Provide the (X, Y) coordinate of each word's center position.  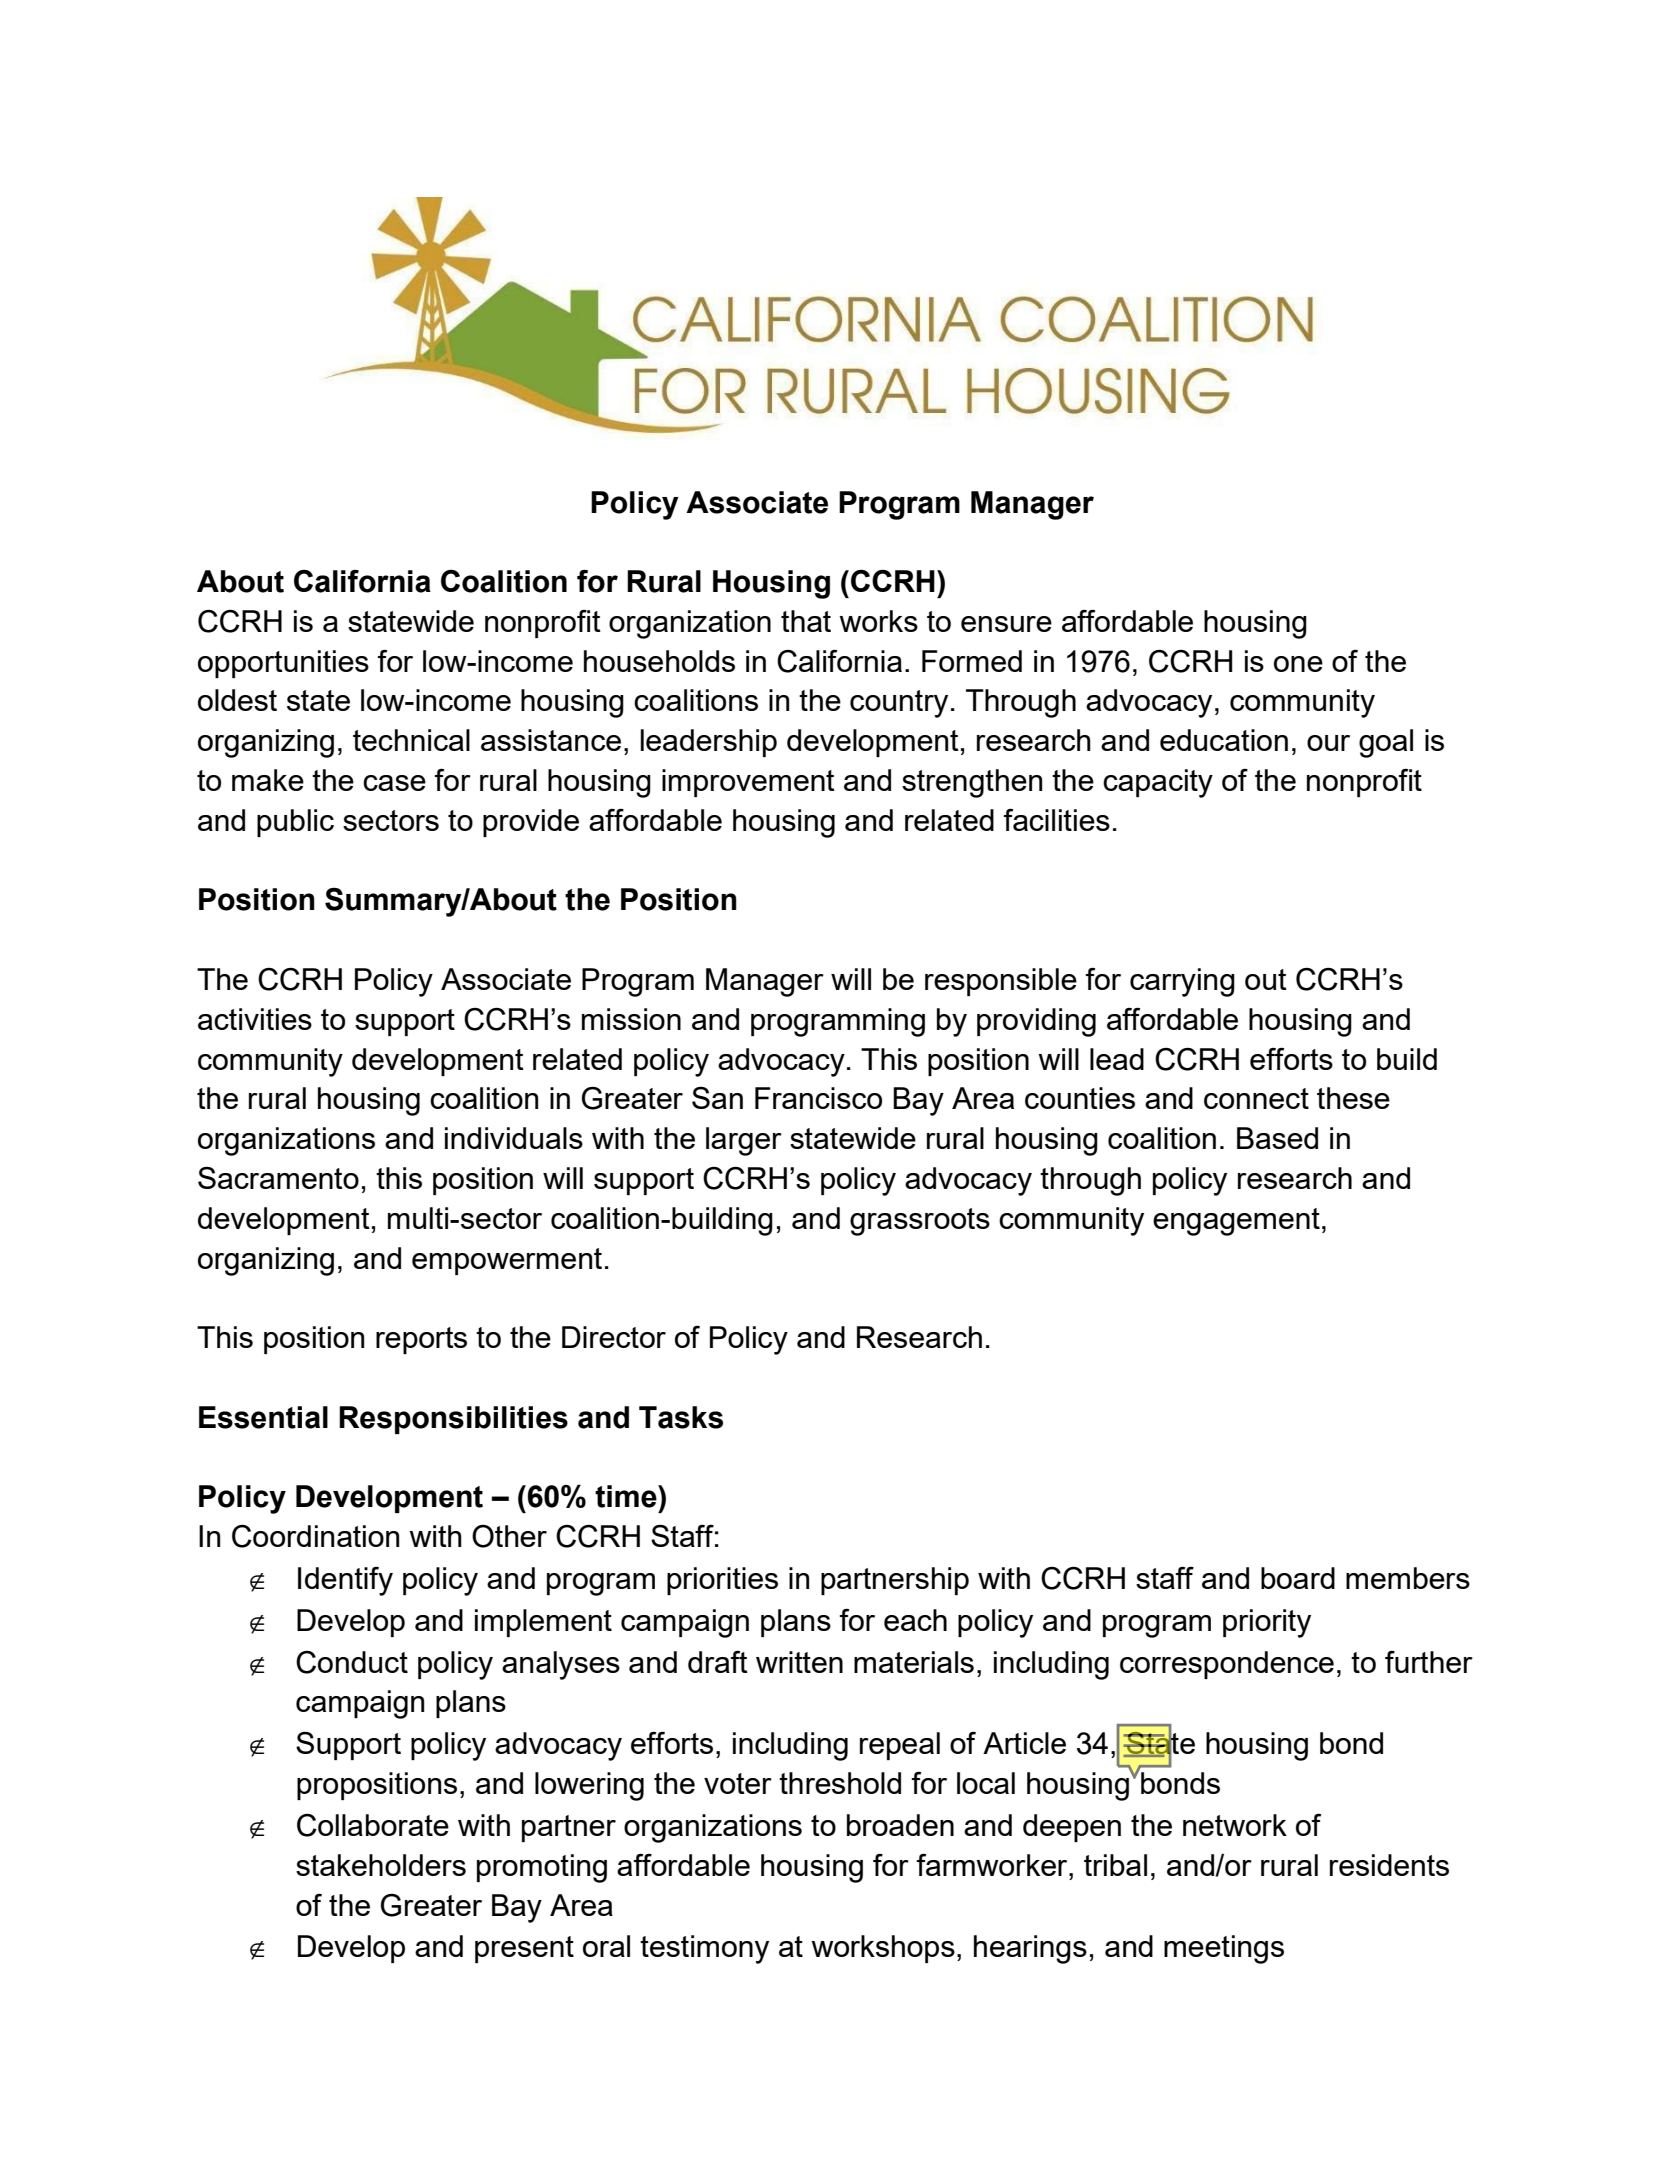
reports (421, 1340)
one (1298, 664)
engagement (1236, 1222)
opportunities (283, 664)
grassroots (920, 1222)
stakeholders (381, 1865)
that (806, 621)
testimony (704, 1949)
